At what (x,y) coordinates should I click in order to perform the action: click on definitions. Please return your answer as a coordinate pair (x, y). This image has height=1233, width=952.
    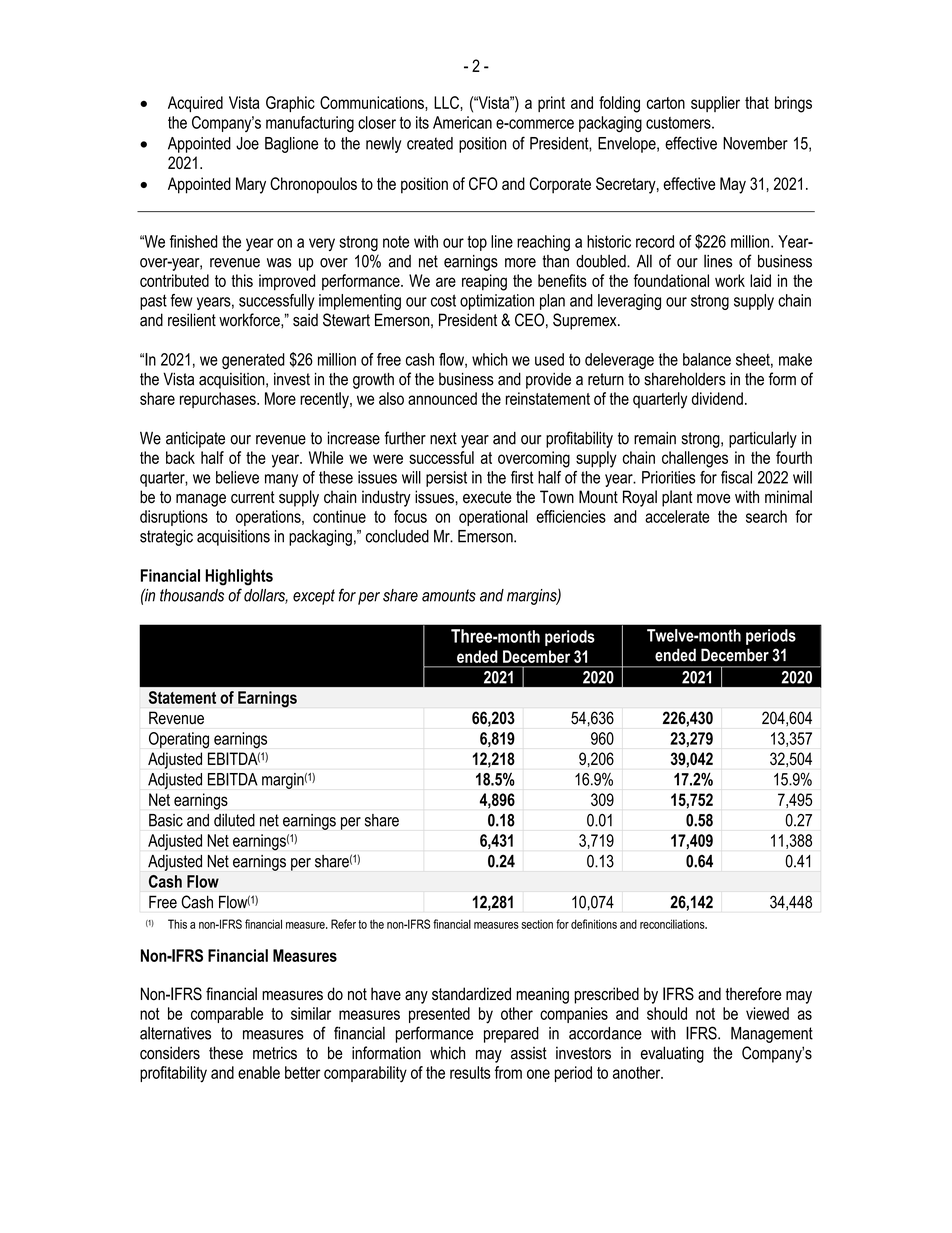
    Looking at the image, I should click on (594, 924).
